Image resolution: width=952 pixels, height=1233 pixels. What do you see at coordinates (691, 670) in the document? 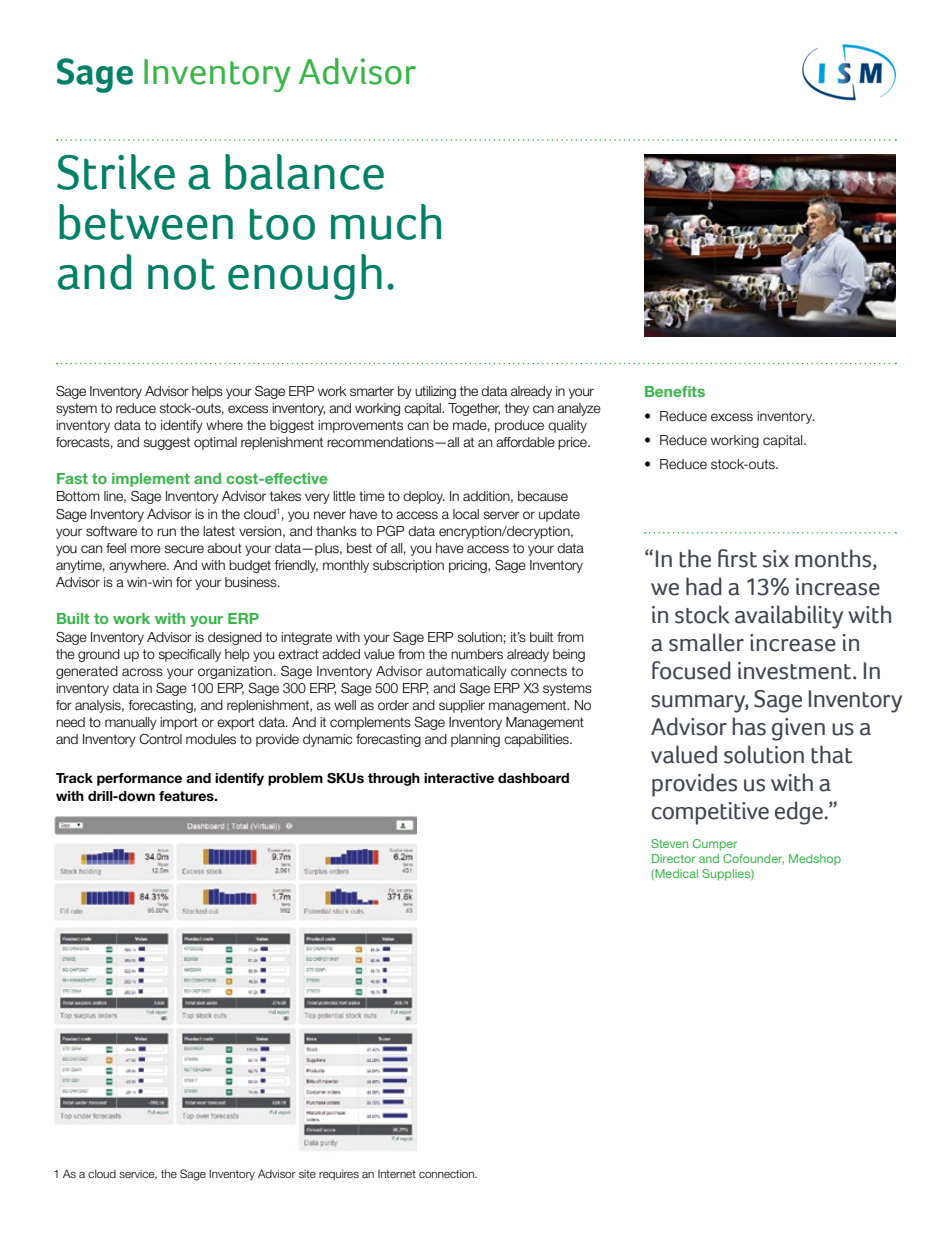
I see `focused` at bounding box center [691, 670].
